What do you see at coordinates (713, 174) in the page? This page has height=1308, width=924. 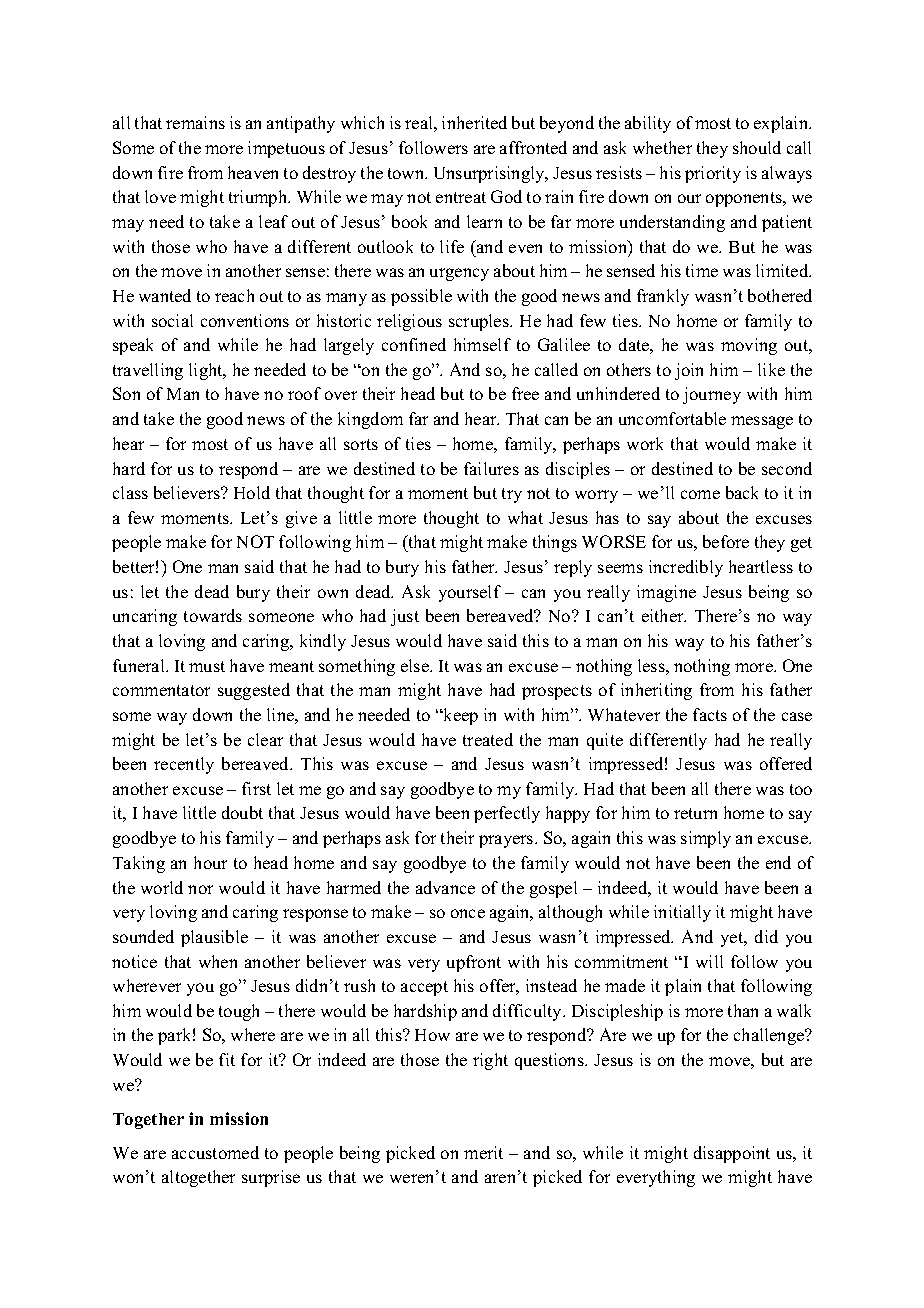 I see `priority` at bounding box center [713, 174].
